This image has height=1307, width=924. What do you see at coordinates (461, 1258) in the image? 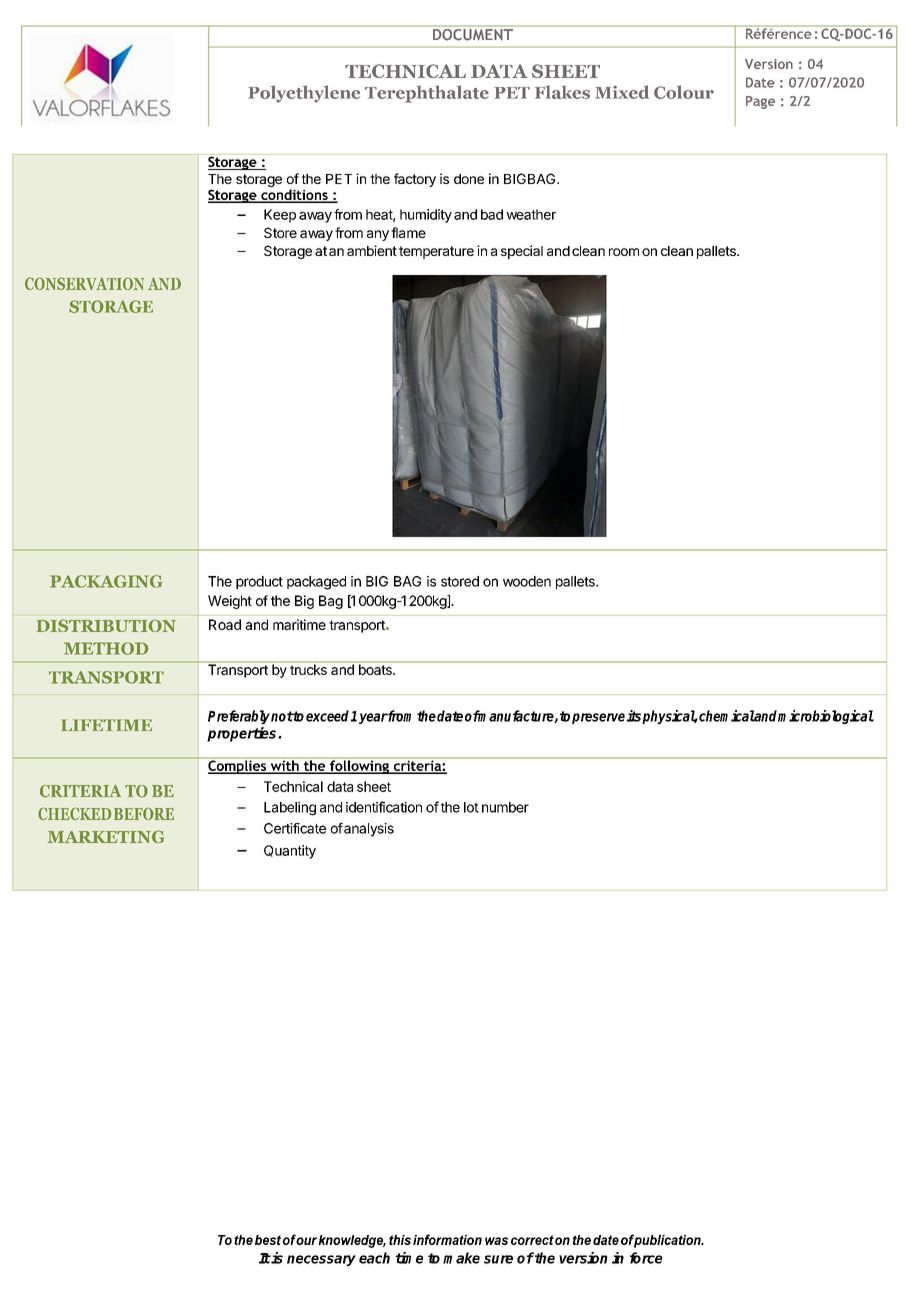
I see `make` at bounding box center [461, 1258].
